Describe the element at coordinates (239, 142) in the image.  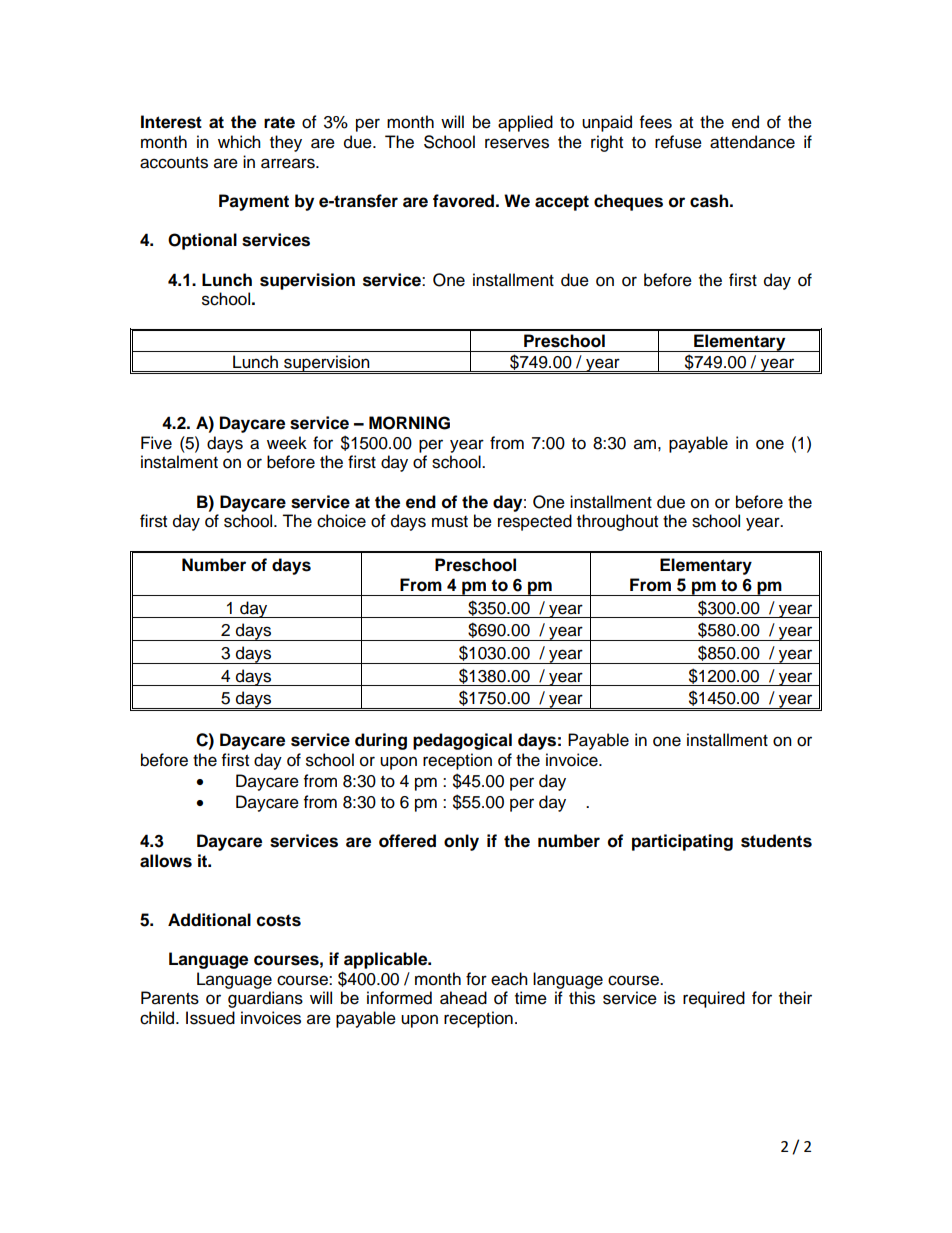
I see `which` at that location.
